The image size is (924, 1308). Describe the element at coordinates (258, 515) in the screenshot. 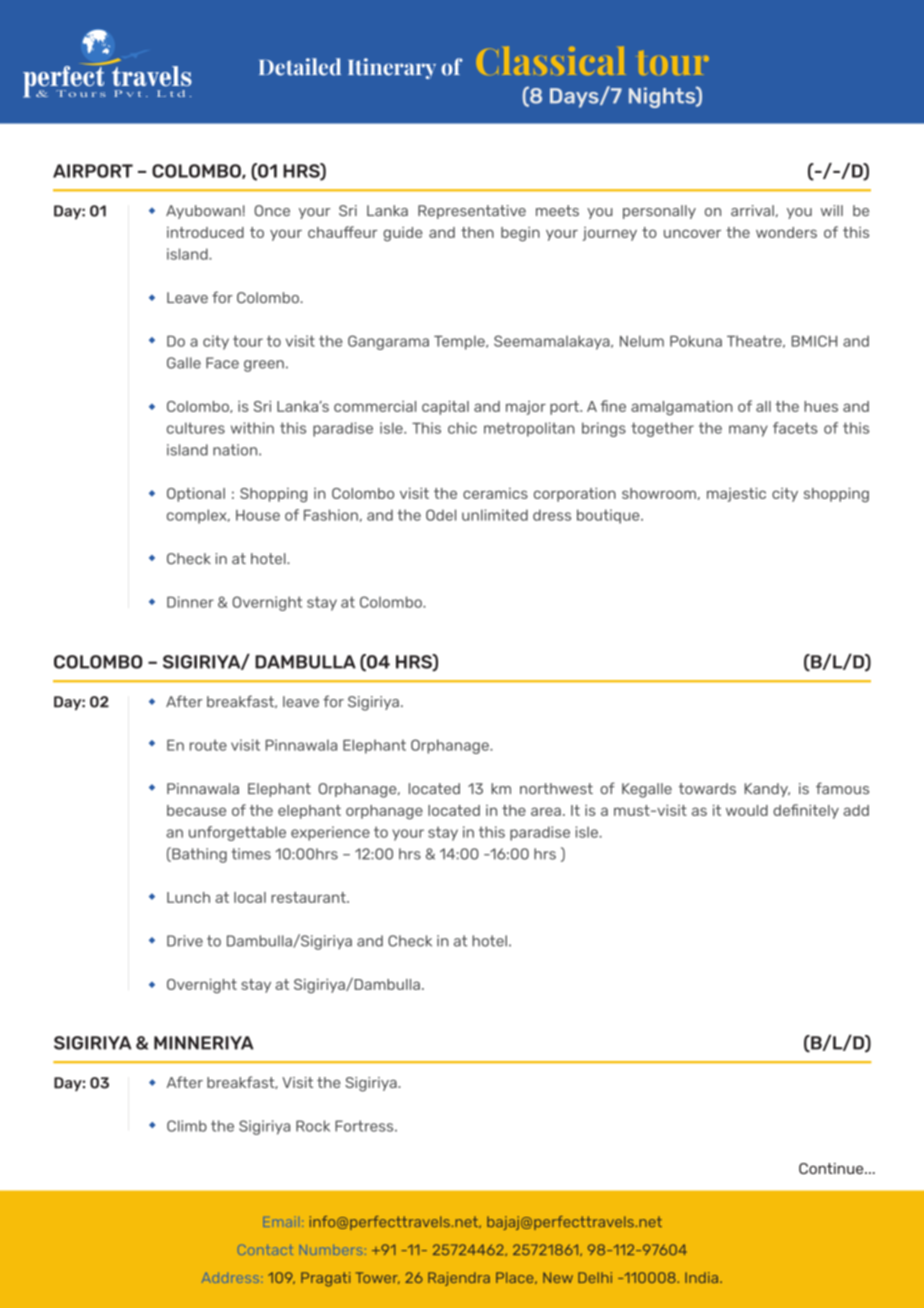

I see `House` at that location.
